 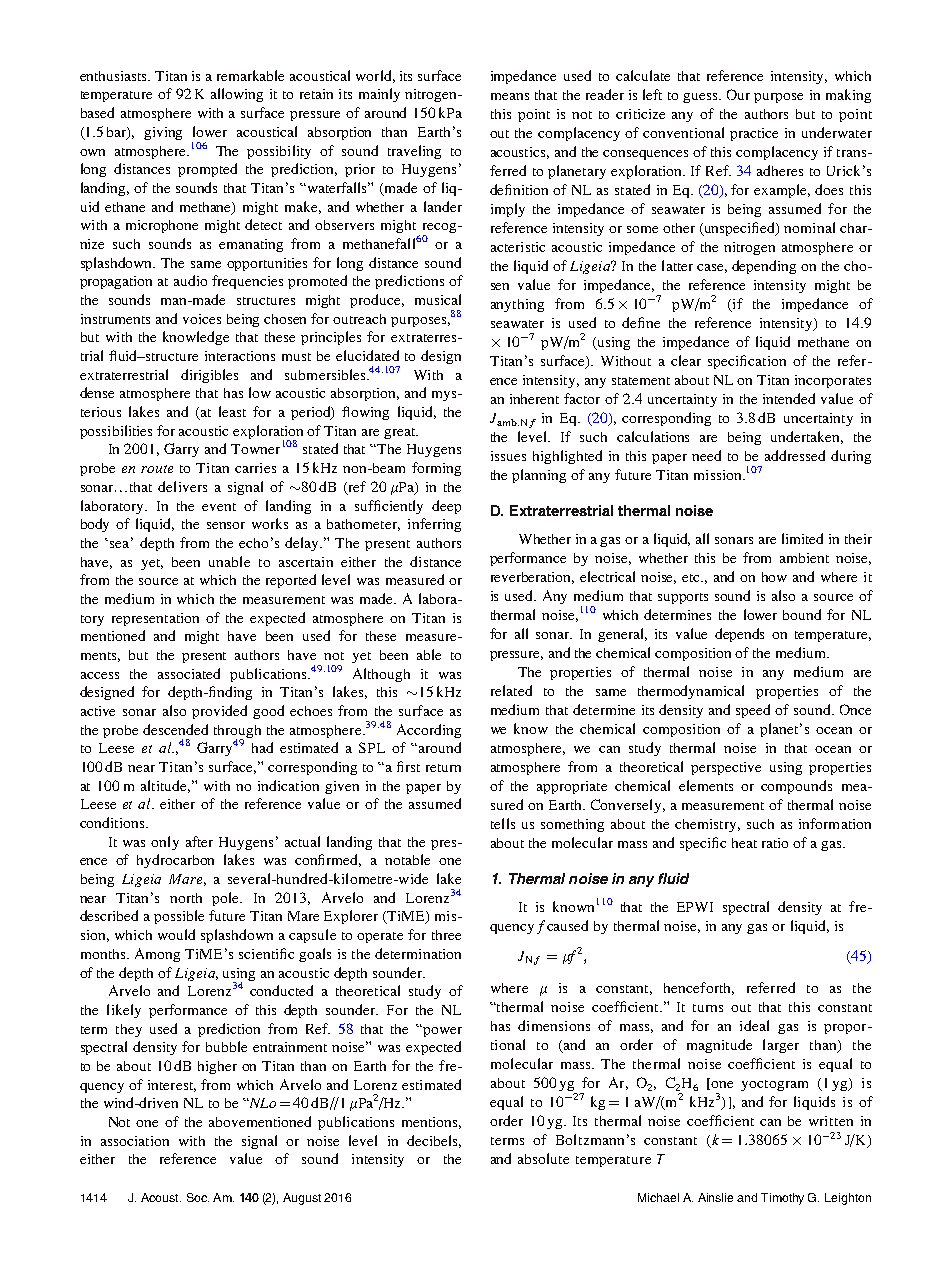 I want to click on tells, so click(x=503, y=823).
